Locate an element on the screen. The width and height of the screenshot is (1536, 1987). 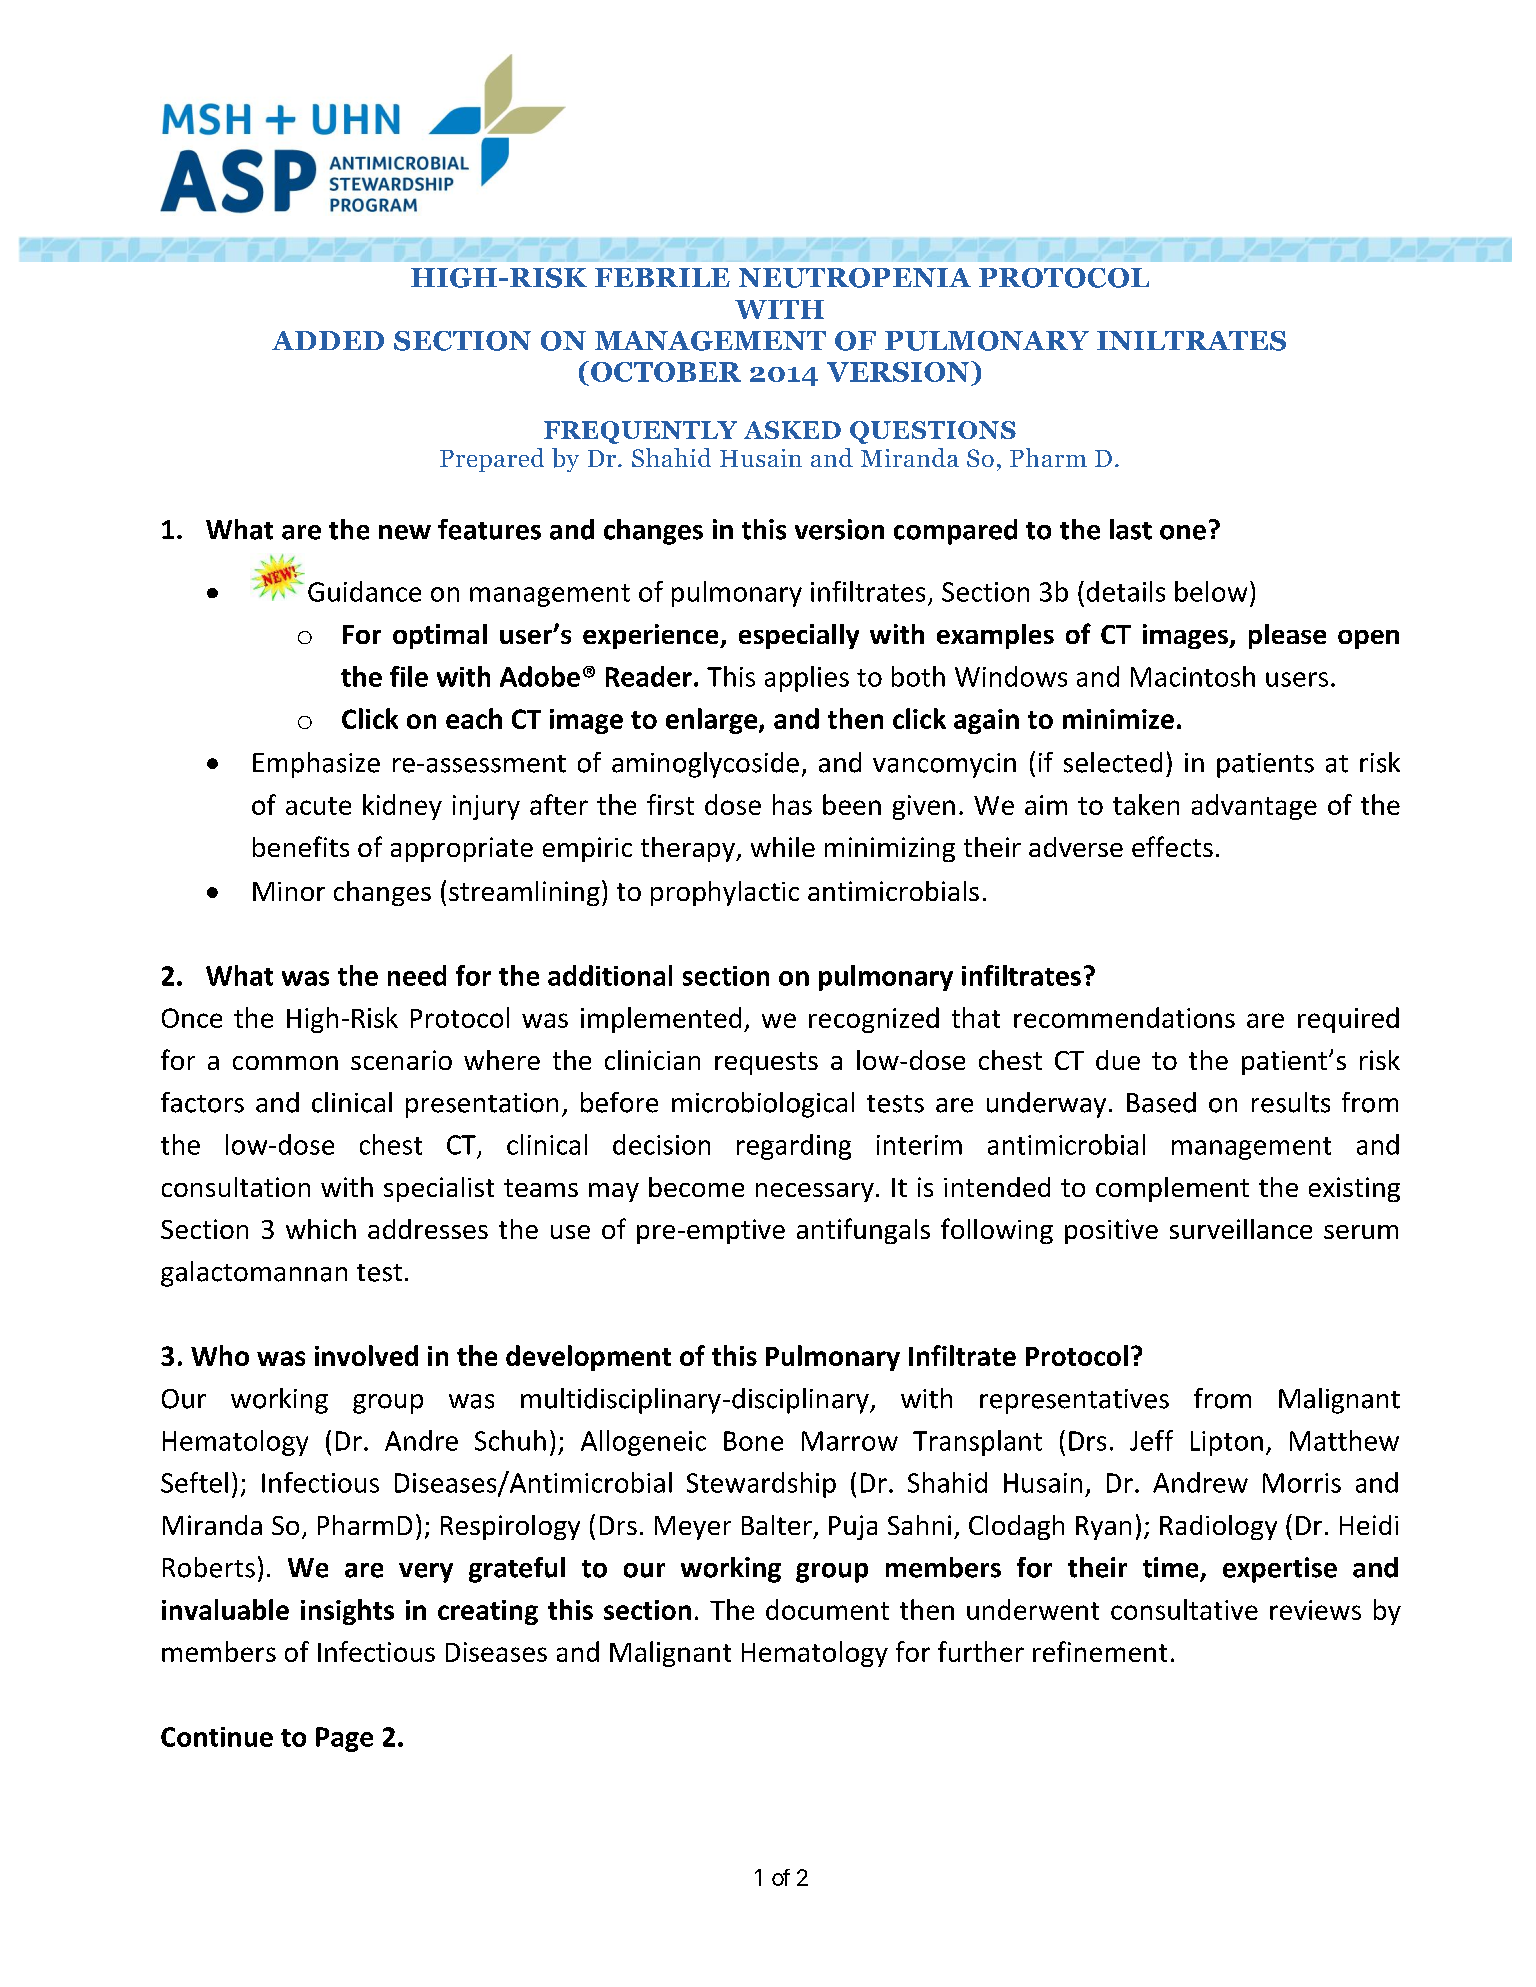
ADDED is located at coordinates (328, 340).
